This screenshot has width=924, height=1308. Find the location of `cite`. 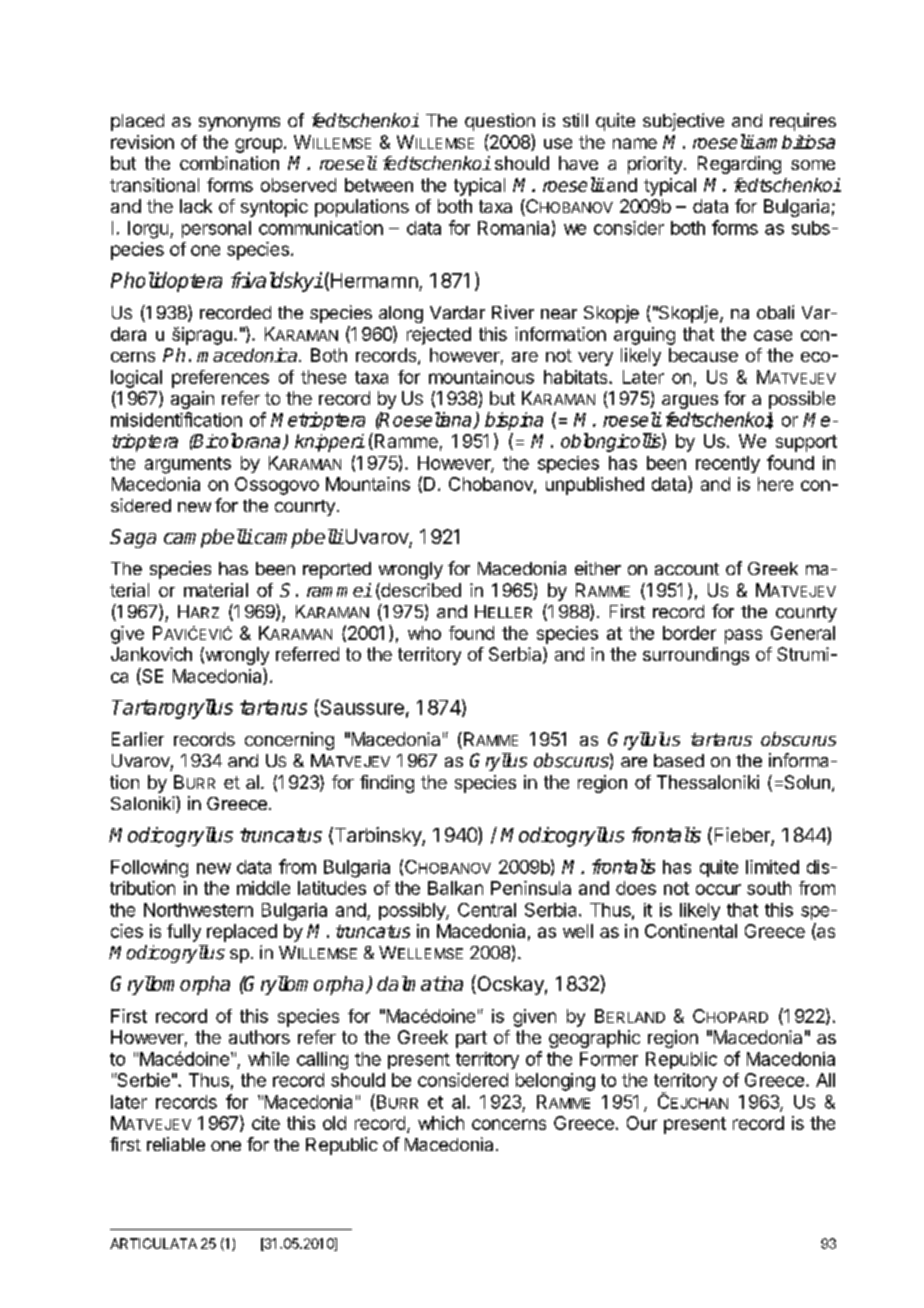

cite is located at coordinates (266, 1123).
